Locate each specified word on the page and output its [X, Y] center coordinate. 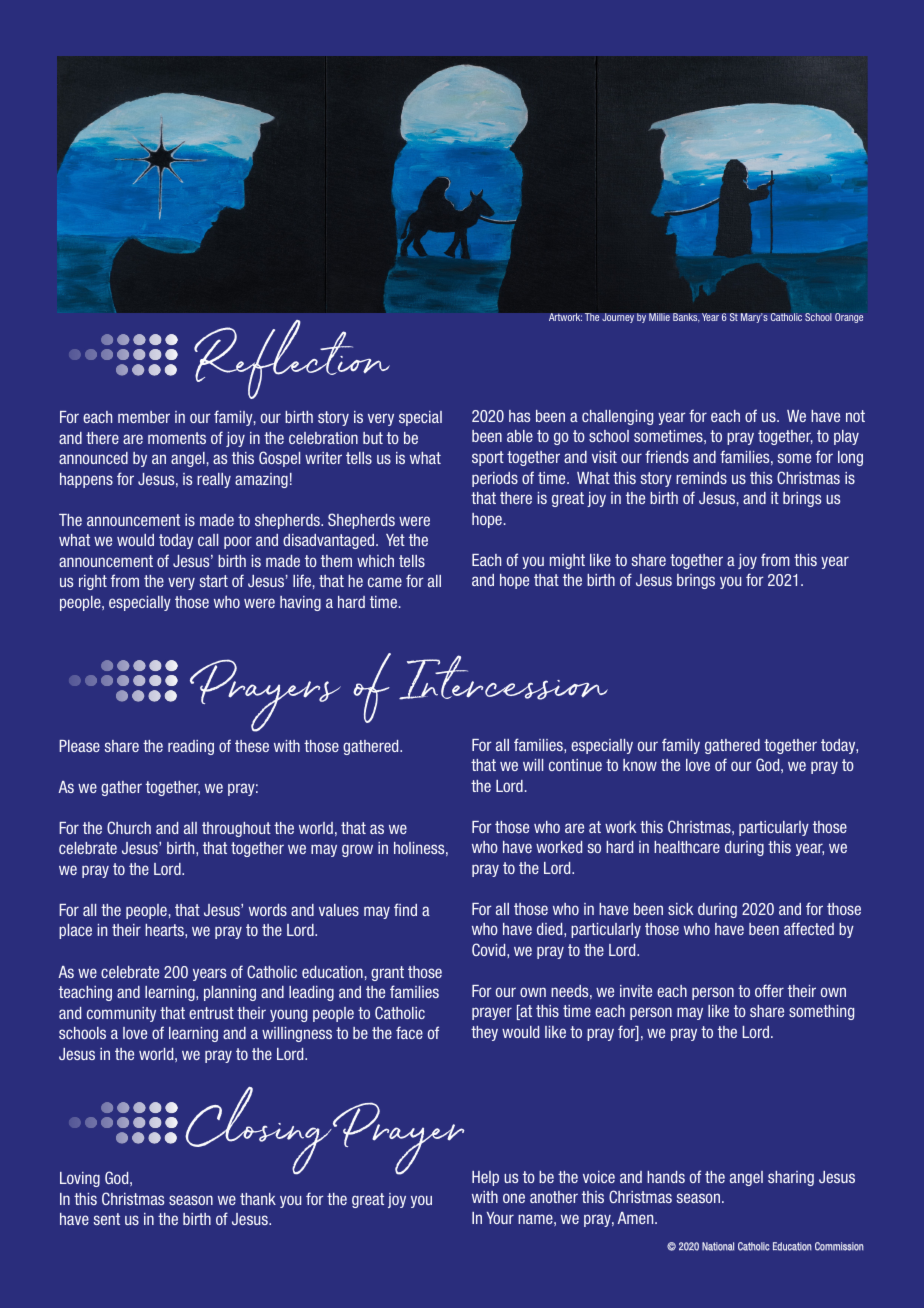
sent [106, 1219]
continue [575, 765]
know [640, 765]
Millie [659, 317]
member [144, 417]
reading [191, 747]
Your [500, 1218]
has [519, 416]
